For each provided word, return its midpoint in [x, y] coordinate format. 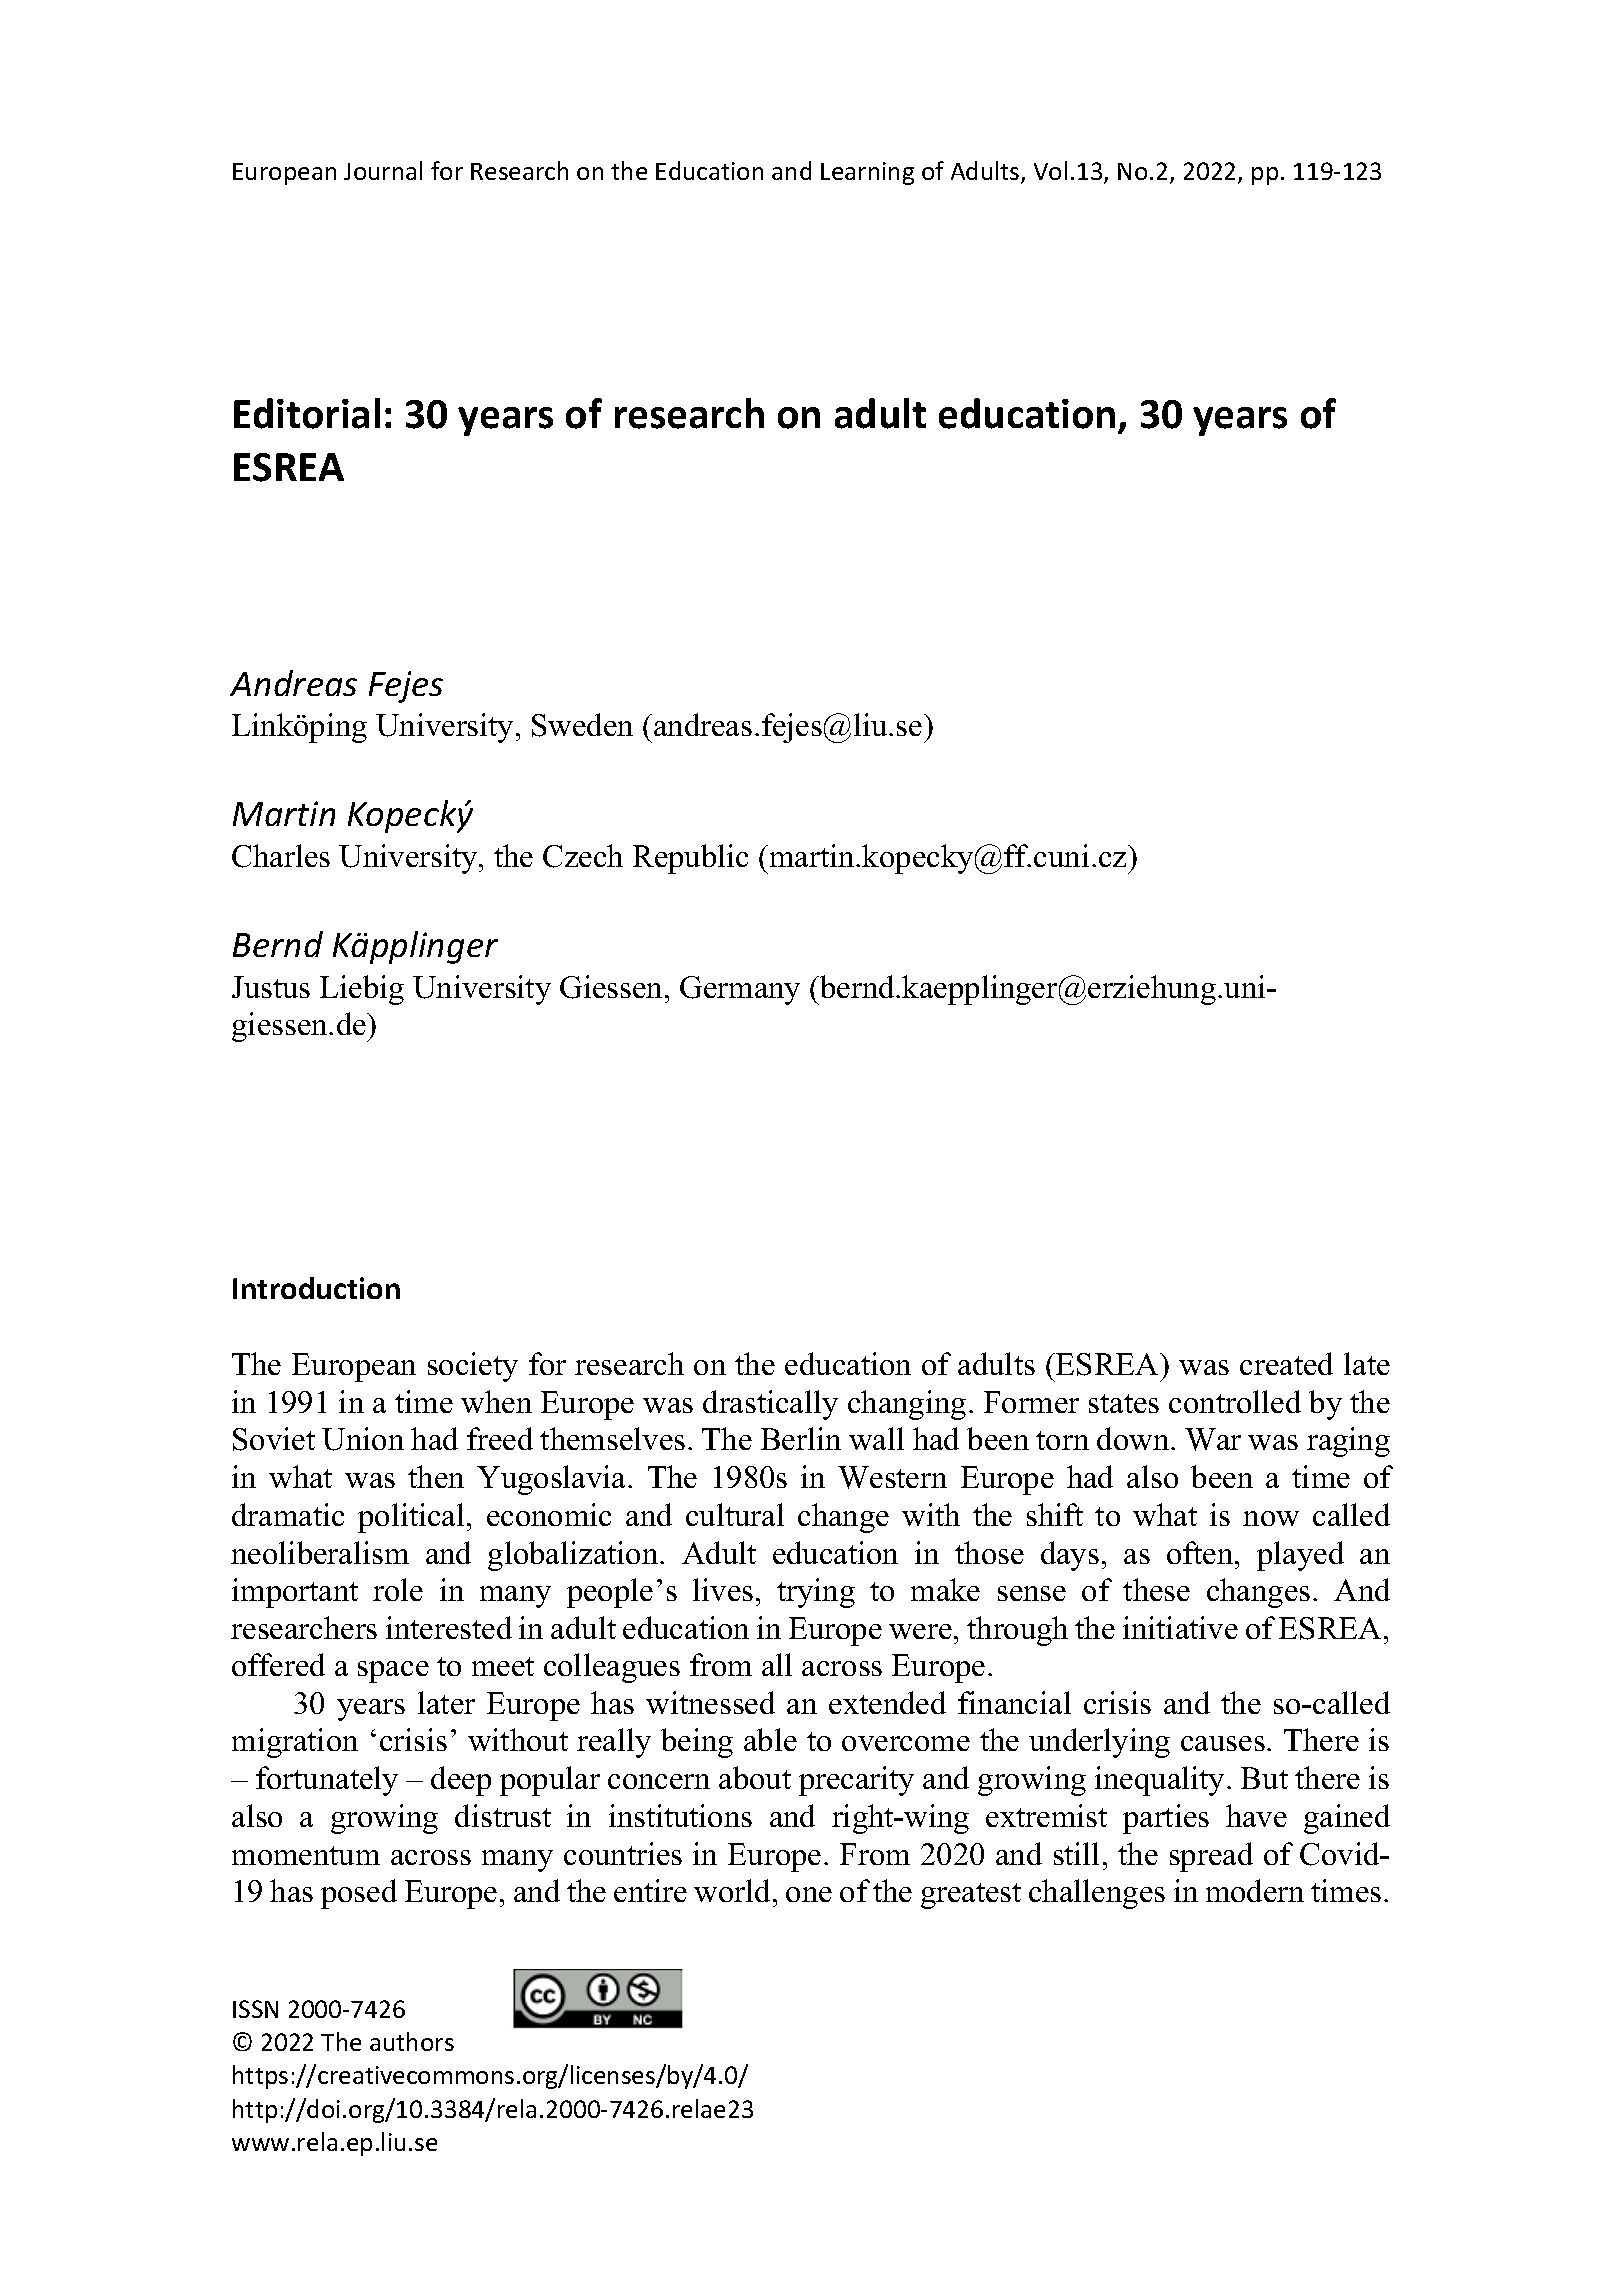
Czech [583, 856]
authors [412, 2041]
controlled [1235, 1401]
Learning [867, 173]
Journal [383, 170]
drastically [770, 1405]
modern [1255, 1890]
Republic [690, 859]
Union [363, 1439]
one [809, 1894]
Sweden [582, 725]
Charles [281, 856]
